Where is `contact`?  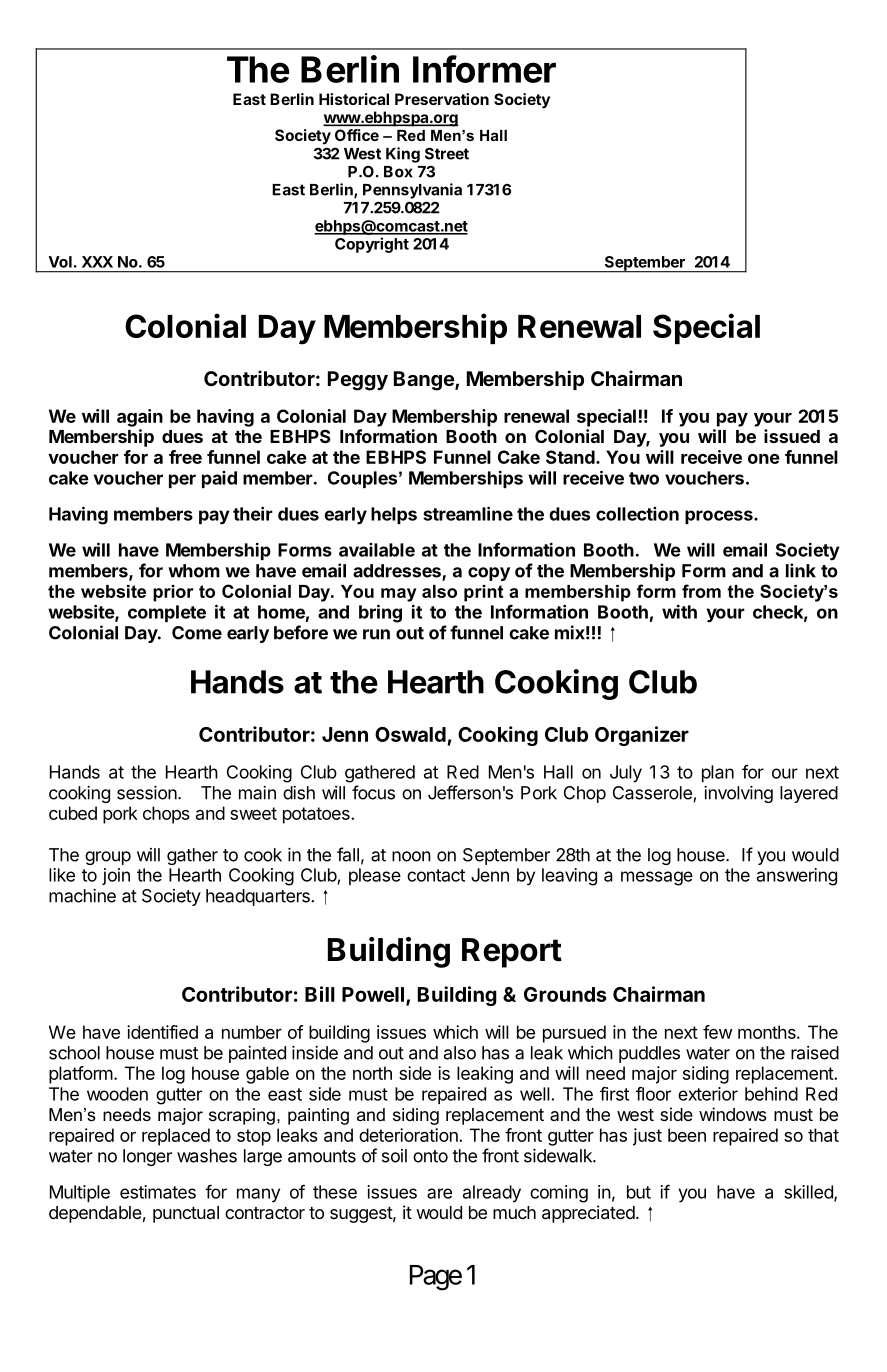 contact is located at coordinates (436, 875).
